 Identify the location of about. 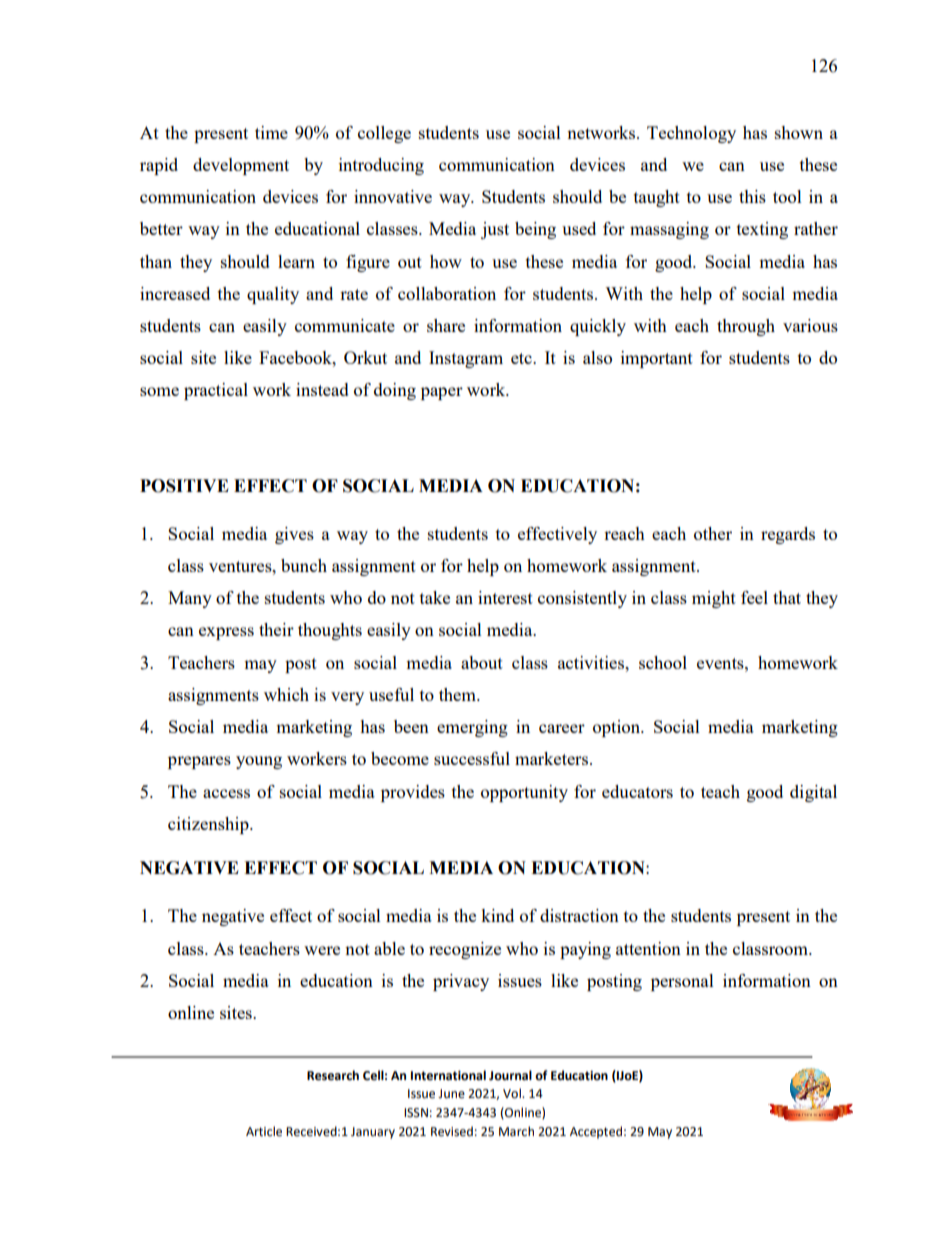
(482, 662).
